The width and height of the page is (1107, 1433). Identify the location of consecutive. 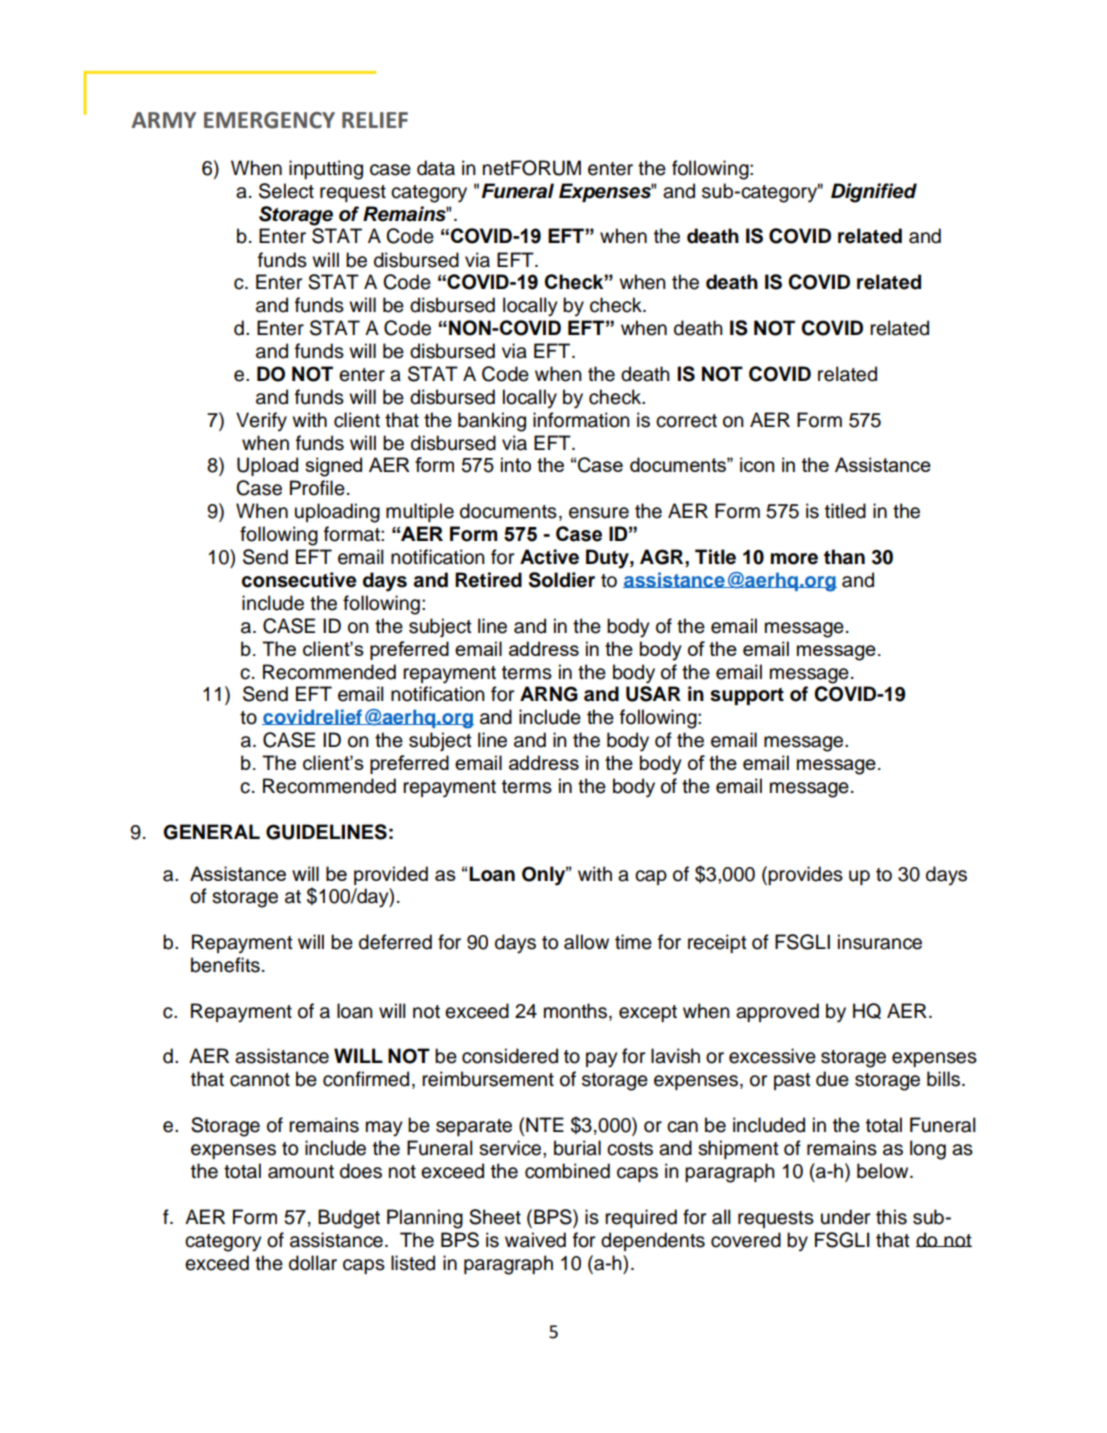
(299, 580).
